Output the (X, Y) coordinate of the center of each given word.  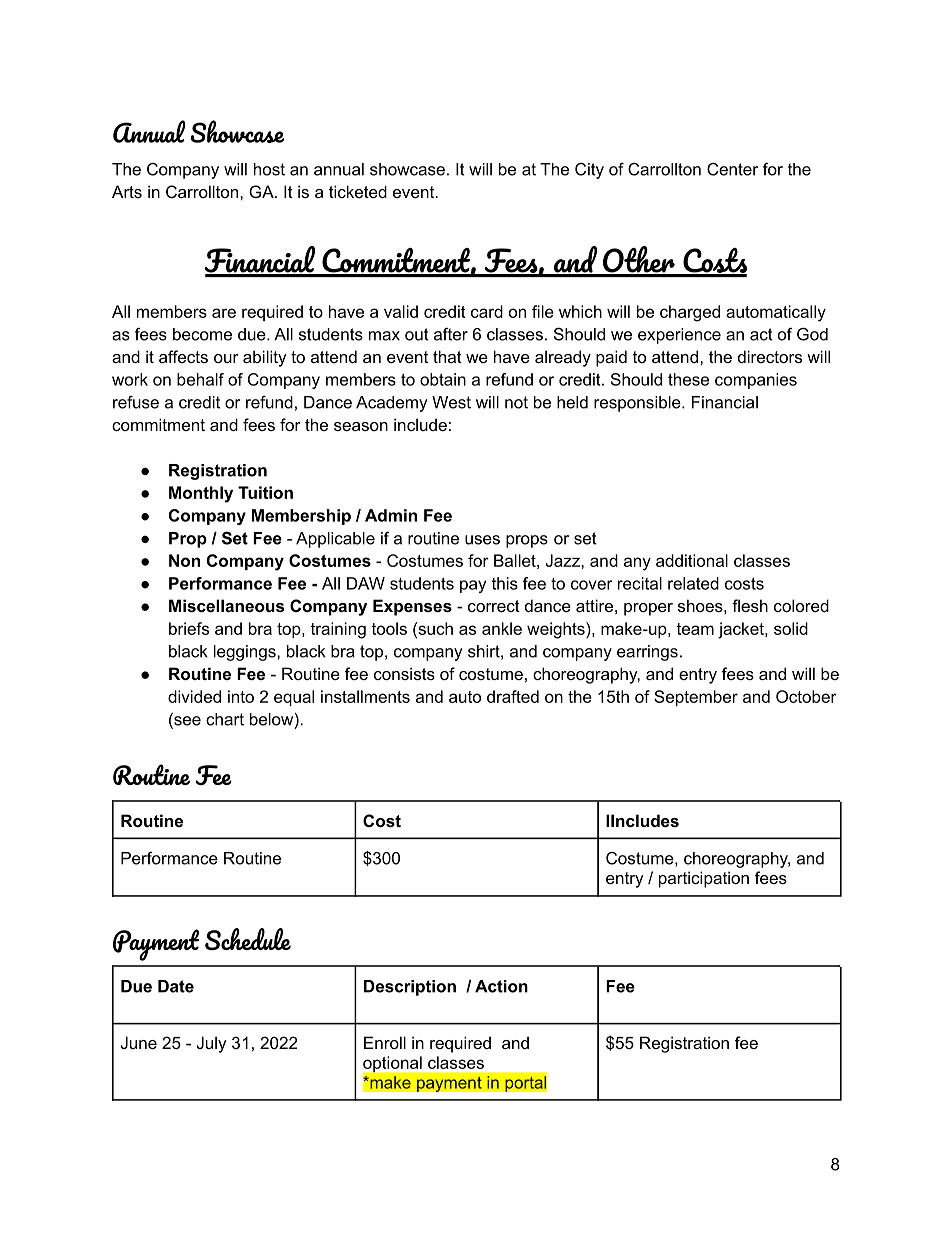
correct (494, 606)
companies (756, 381)
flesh (750, 605)
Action (501, 986)
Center (732, 169)
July (212, 1044)
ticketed (358, 191)
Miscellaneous (226, 605)
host (269, 169)
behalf (200, 379)
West (451, 402)
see (186, 722)
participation (704, 879)
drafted (513, 696)
